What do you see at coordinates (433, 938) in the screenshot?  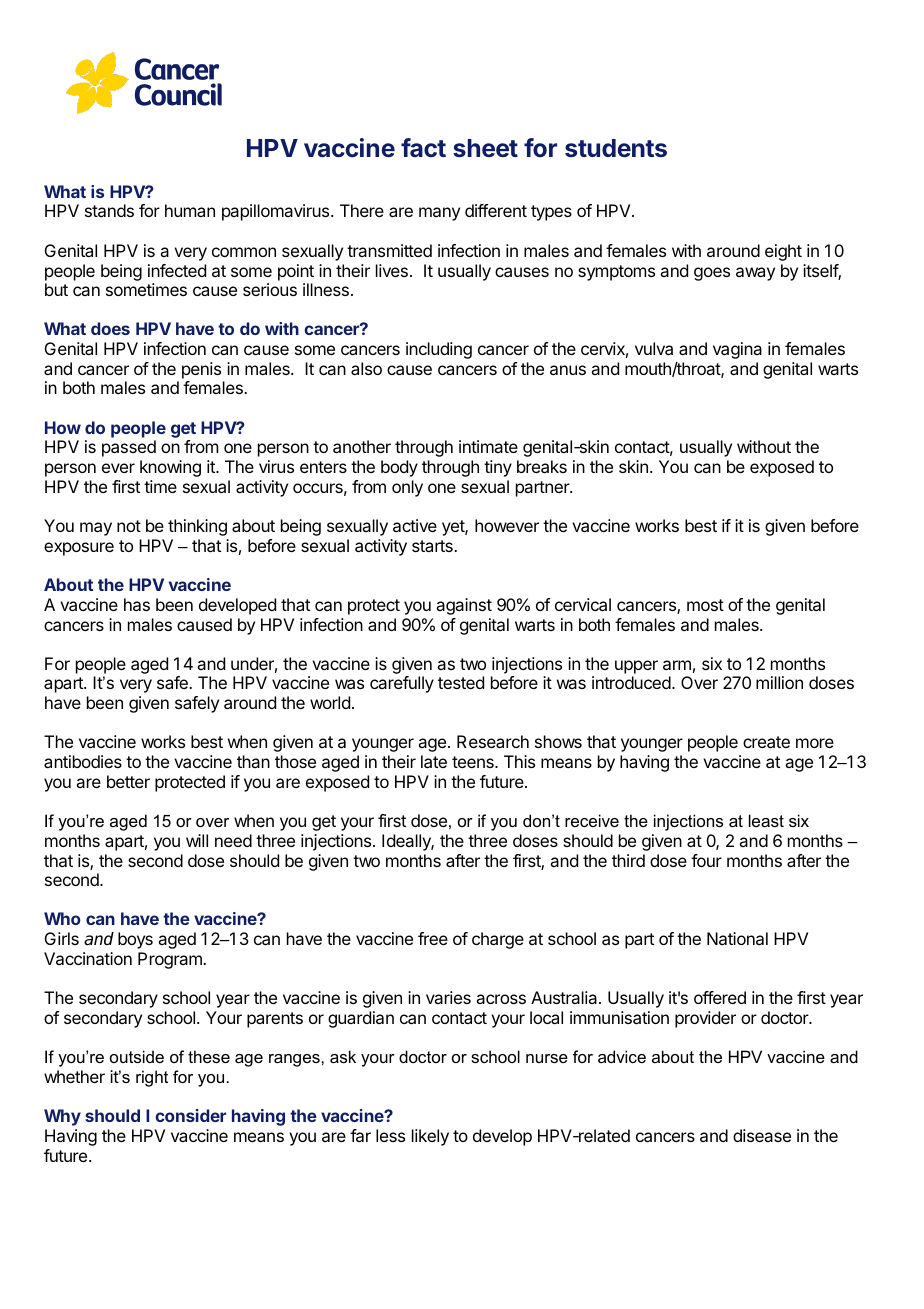 I see `free` at bounding box center [433, 938].
